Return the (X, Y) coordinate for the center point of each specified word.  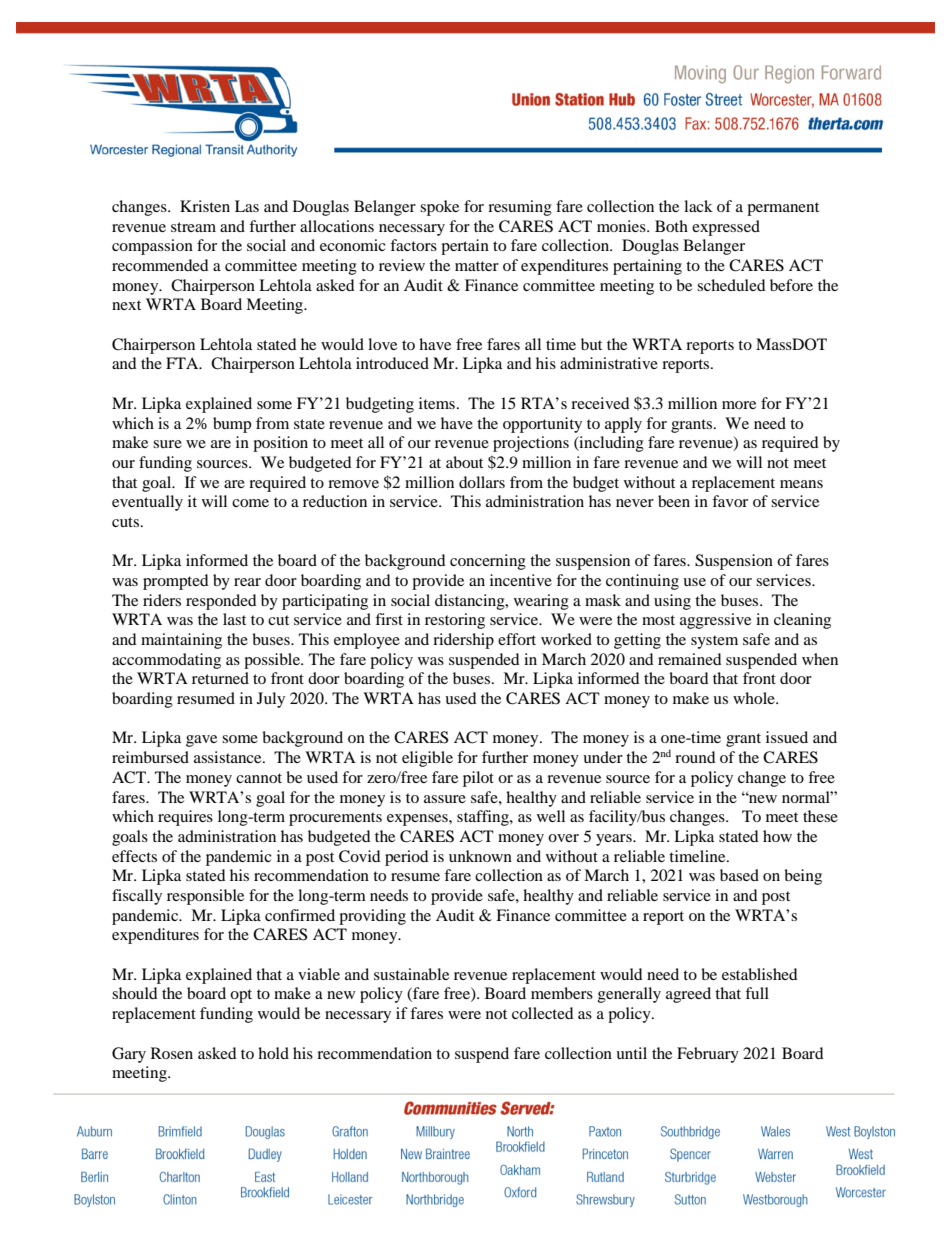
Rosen (172, 1053)
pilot (478, 779)
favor (730, 501)
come (250, 503)
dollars (482, 482)
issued (787, 737)
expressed (726, 228)
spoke (439, 208)
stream (193, 227)
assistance (229, 757)
